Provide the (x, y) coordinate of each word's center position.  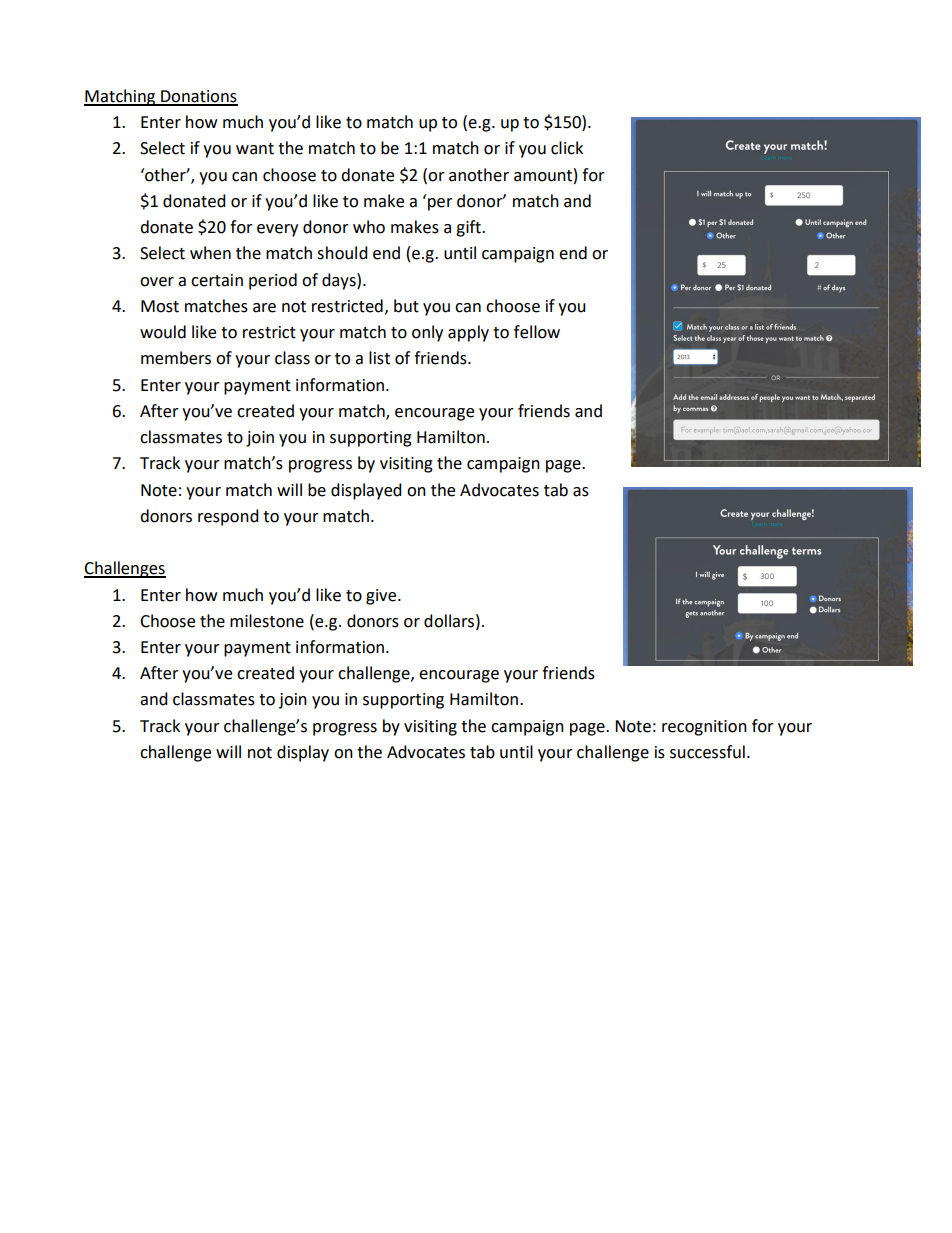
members (176, 358)
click (567, 148)
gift (469, 228)
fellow (537, 332)
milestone (267, 621)
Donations (198, 97)
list (379, 358)
